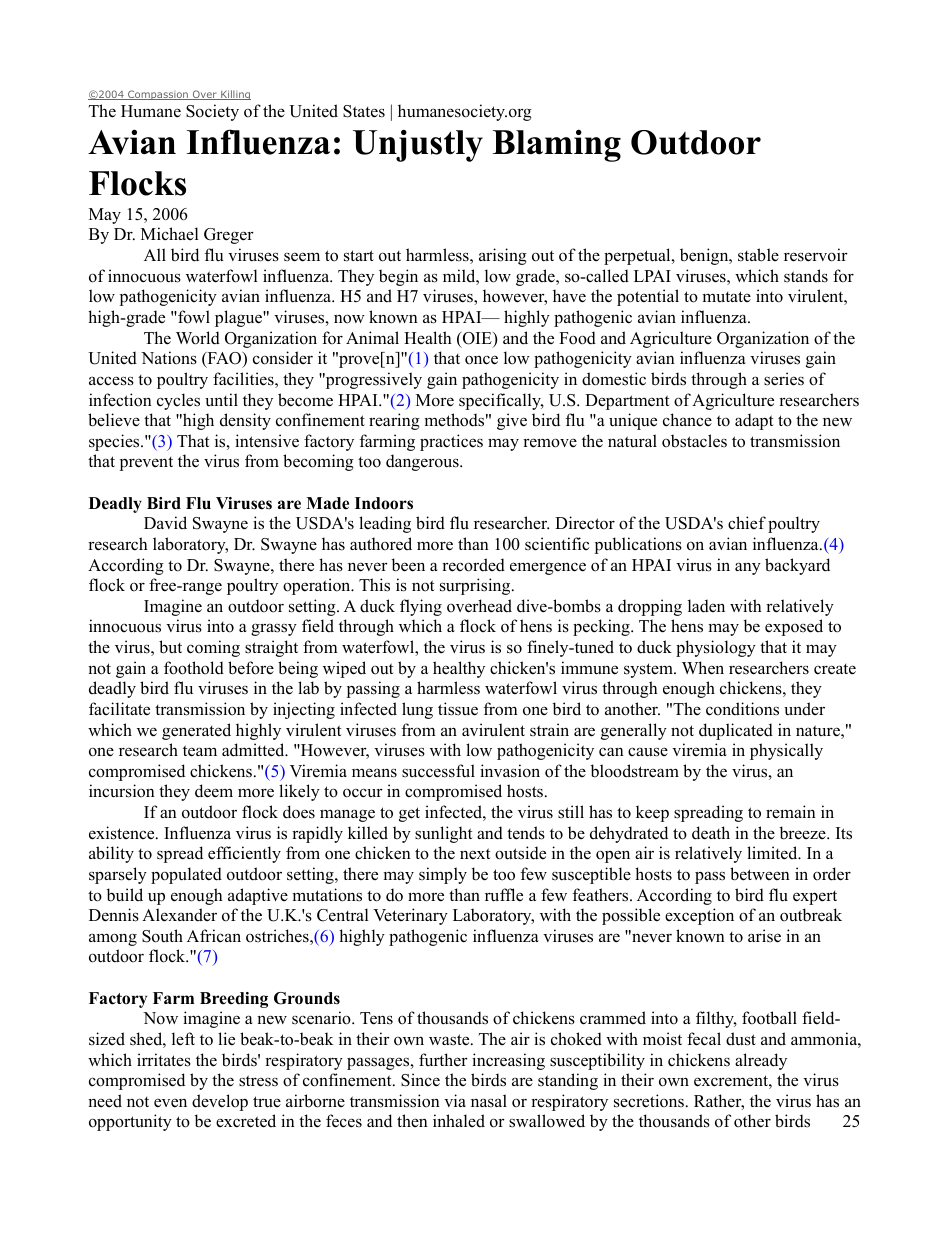  Describe the element at coordinates (418, 145) in the screenshot. I see `Unjustly` at that location.
